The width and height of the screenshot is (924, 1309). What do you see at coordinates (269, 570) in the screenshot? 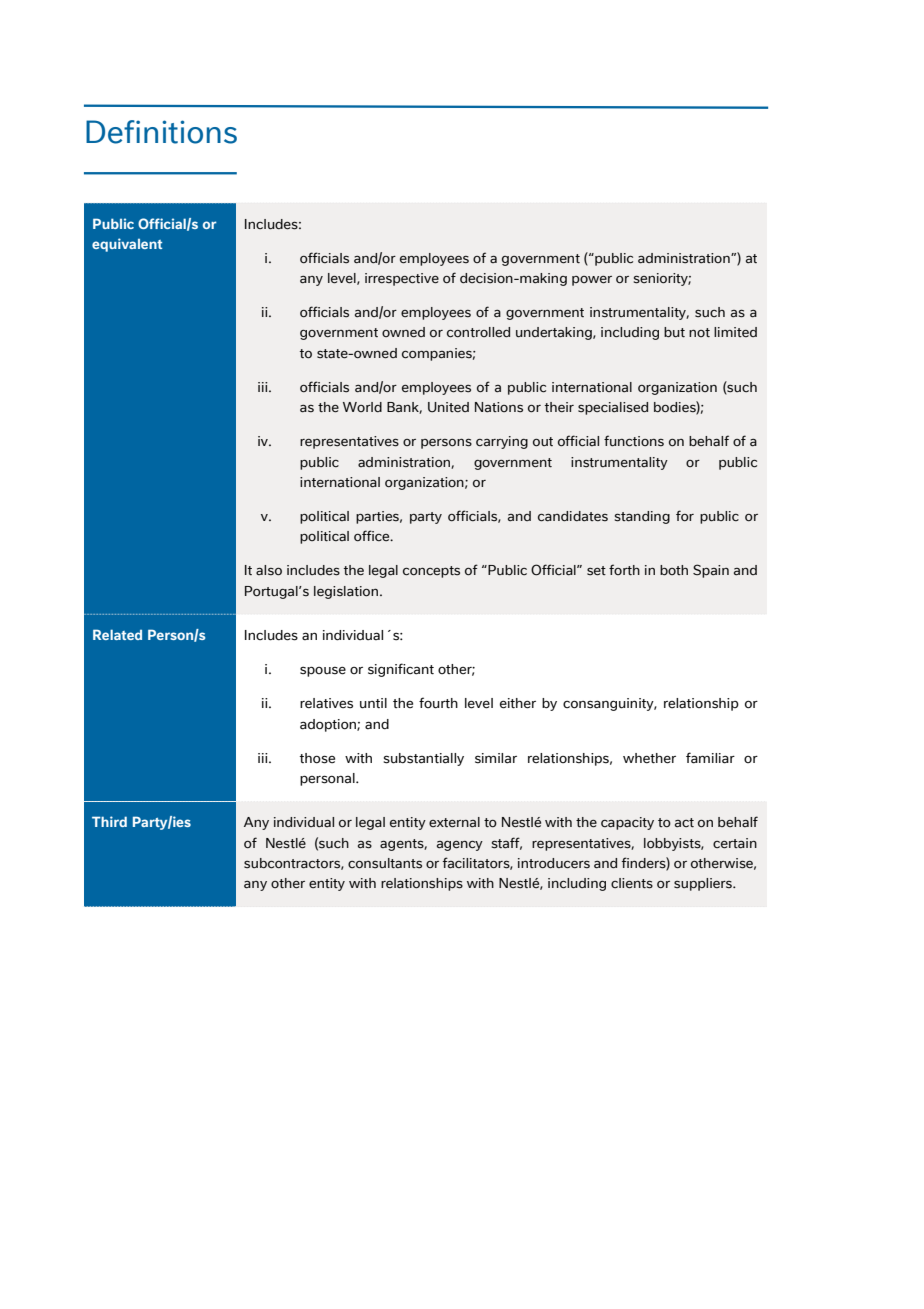
I see `also` at bounding box center [269, 570].
